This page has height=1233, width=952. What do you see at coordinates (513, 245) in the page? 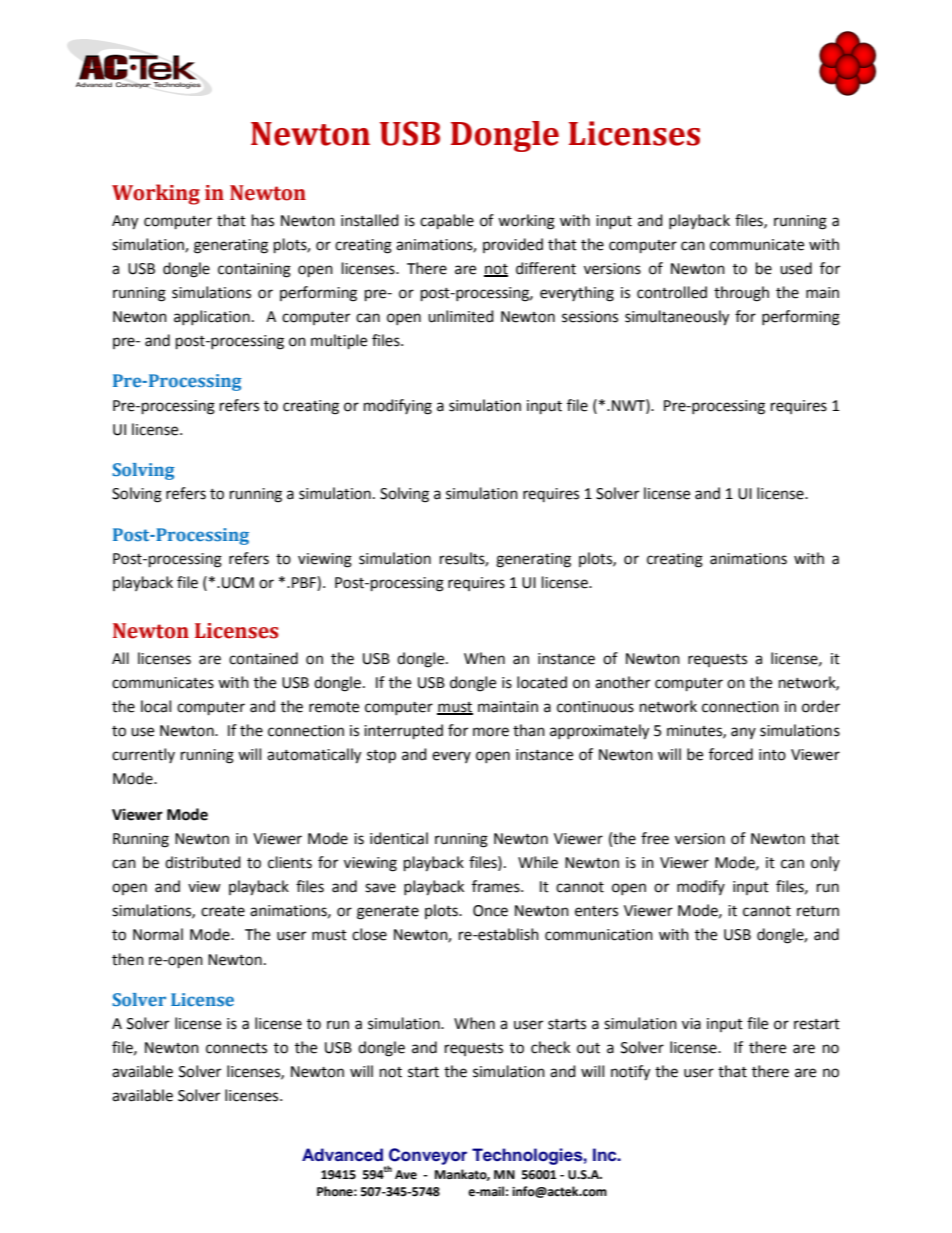
I see `provided` at bounding box center [513, 245].
